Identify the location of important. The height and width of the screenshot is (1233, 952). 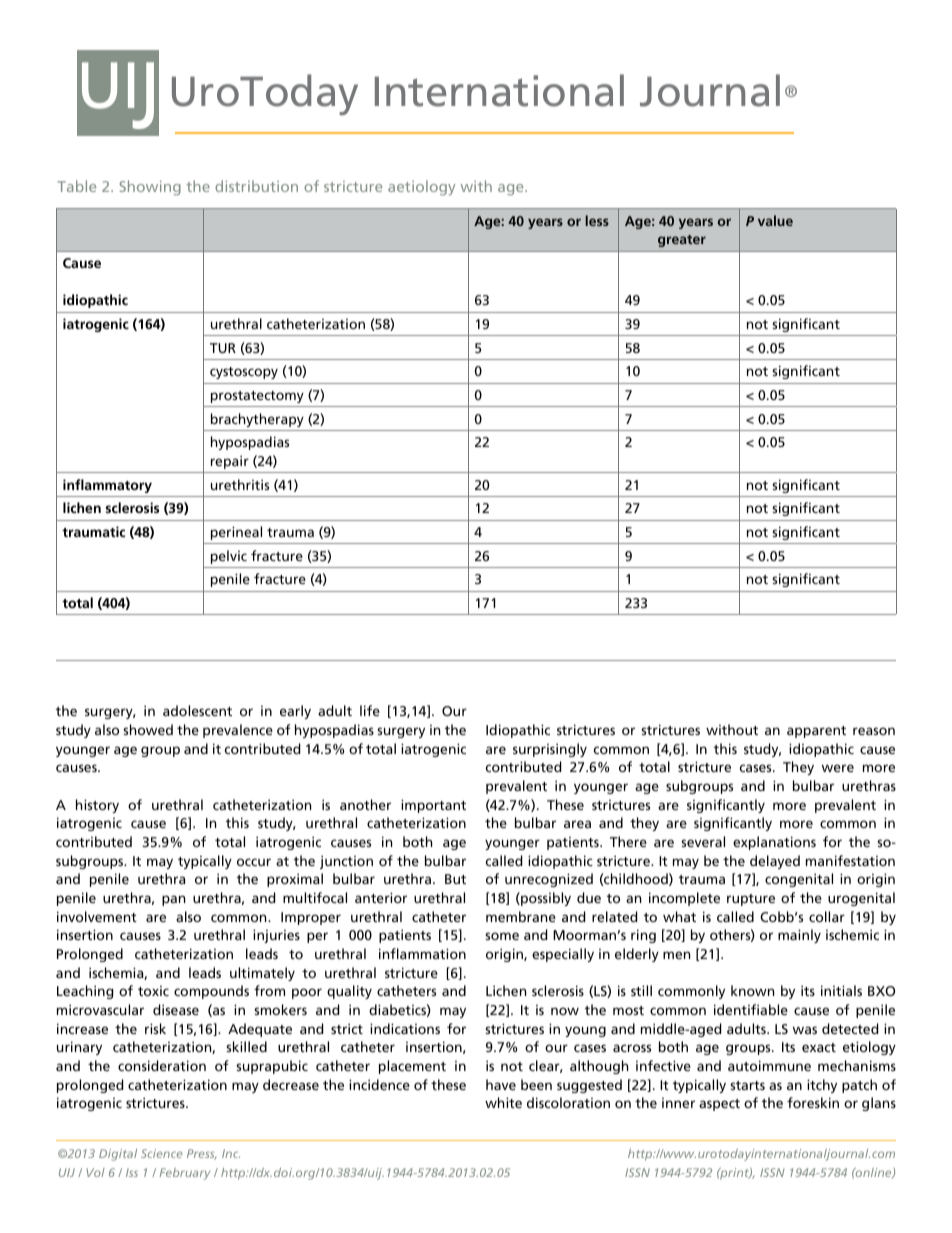
(433, 806).
